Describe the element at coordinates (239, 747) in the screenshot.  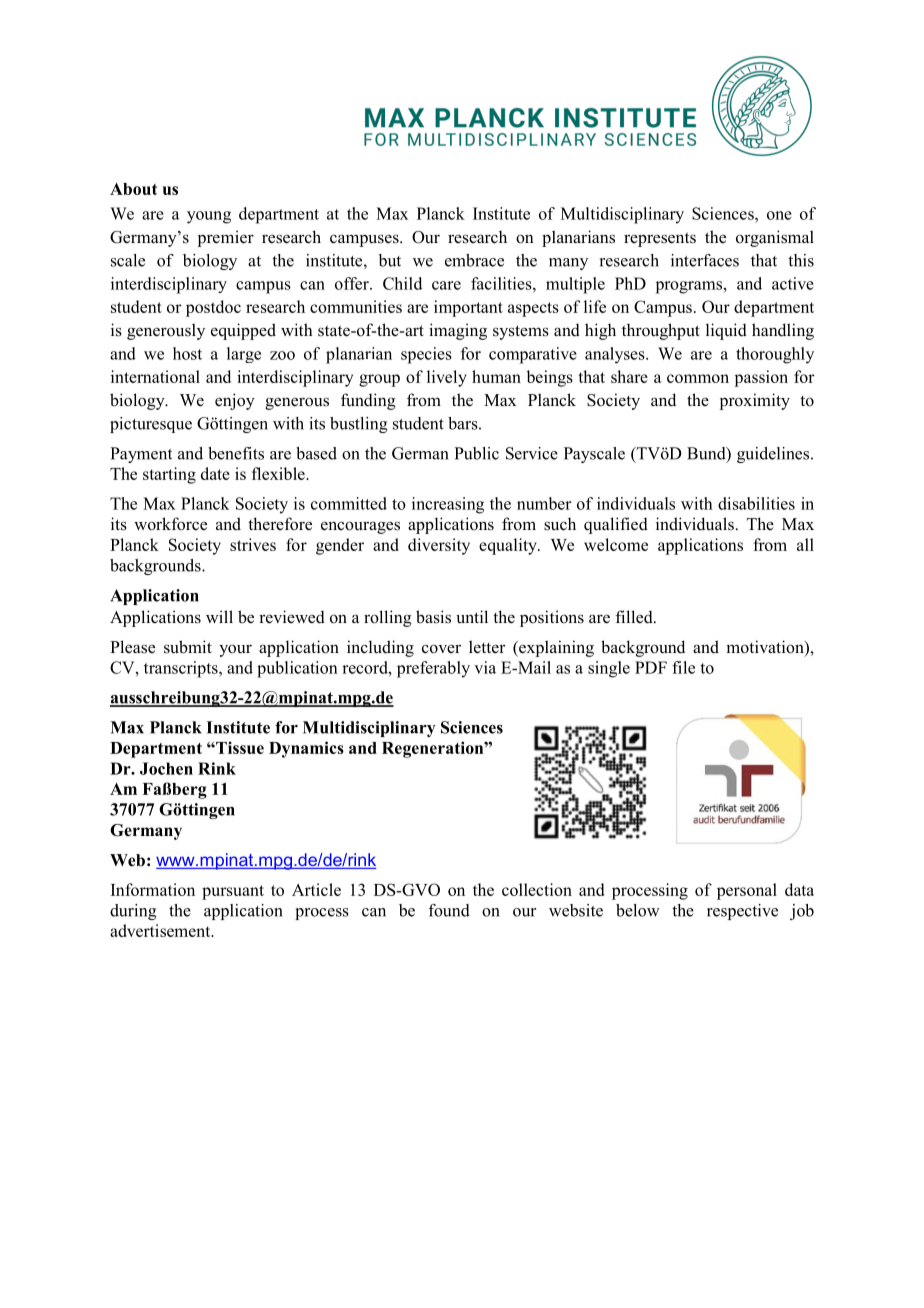
I see `Tissue` at that location.
